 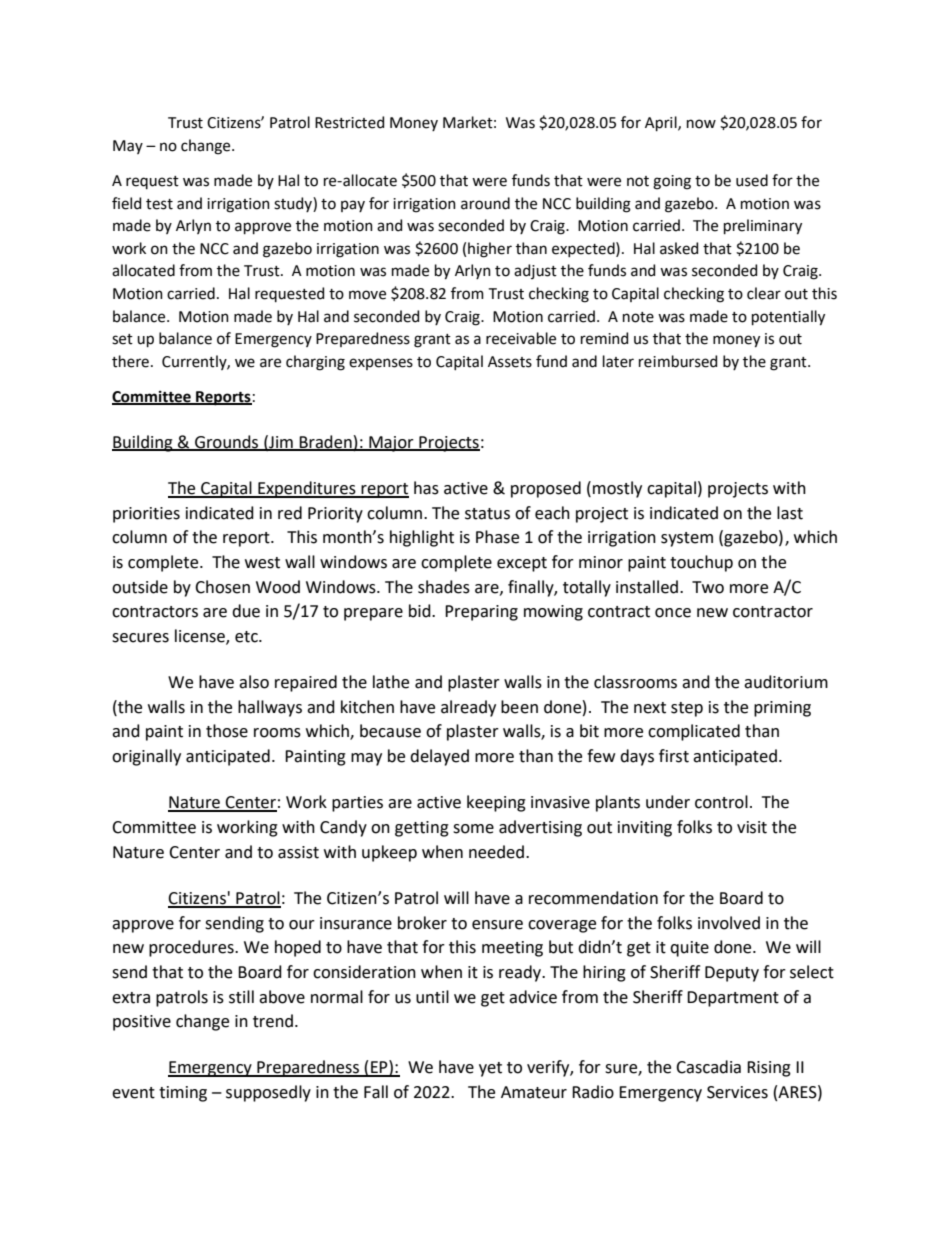 What do you see at coordinates (159, 204) in the screenshot?
I see `test` at bounding box center [159, 204].
